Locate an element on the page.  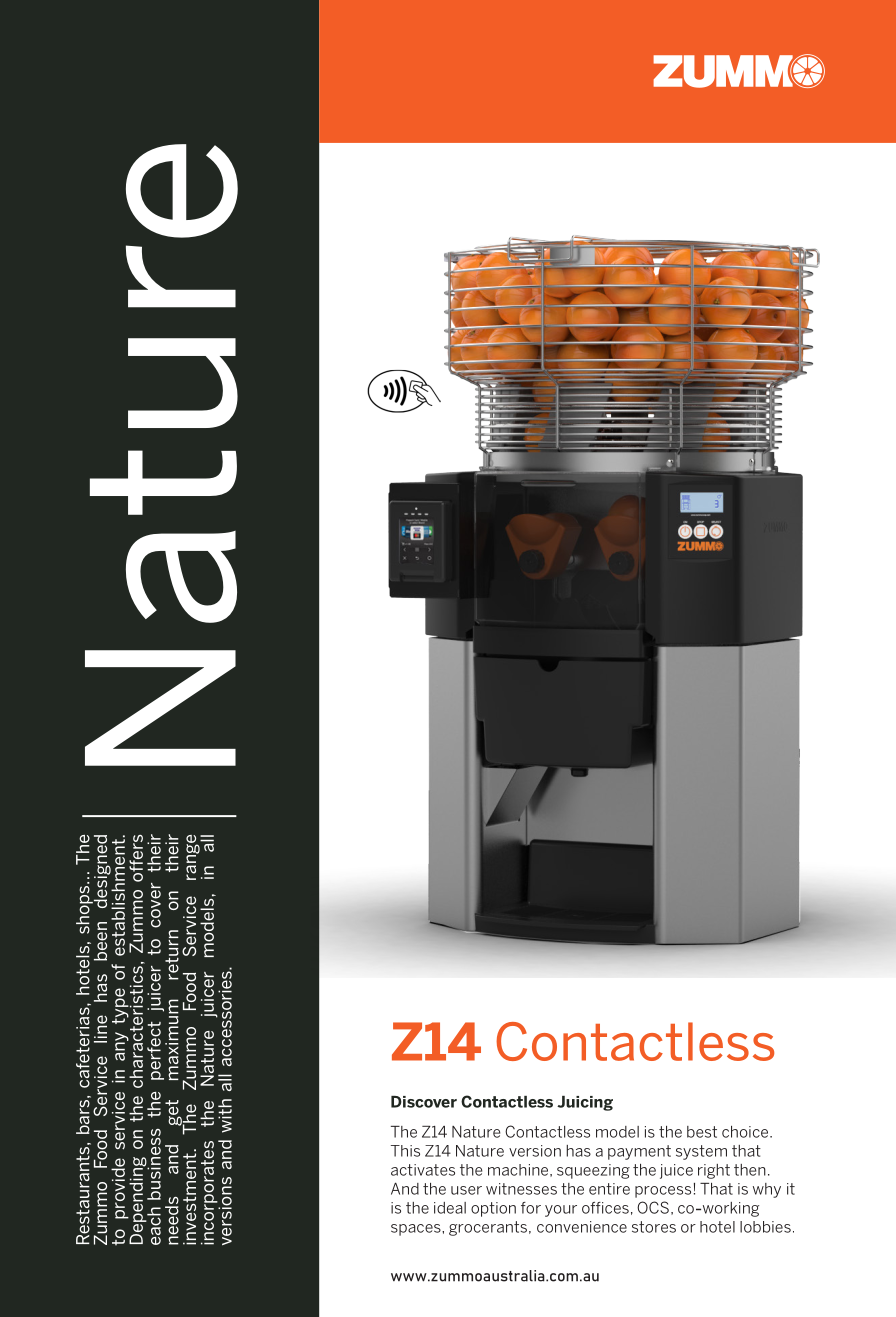
spaces is located at coordinates (417, 1230).
